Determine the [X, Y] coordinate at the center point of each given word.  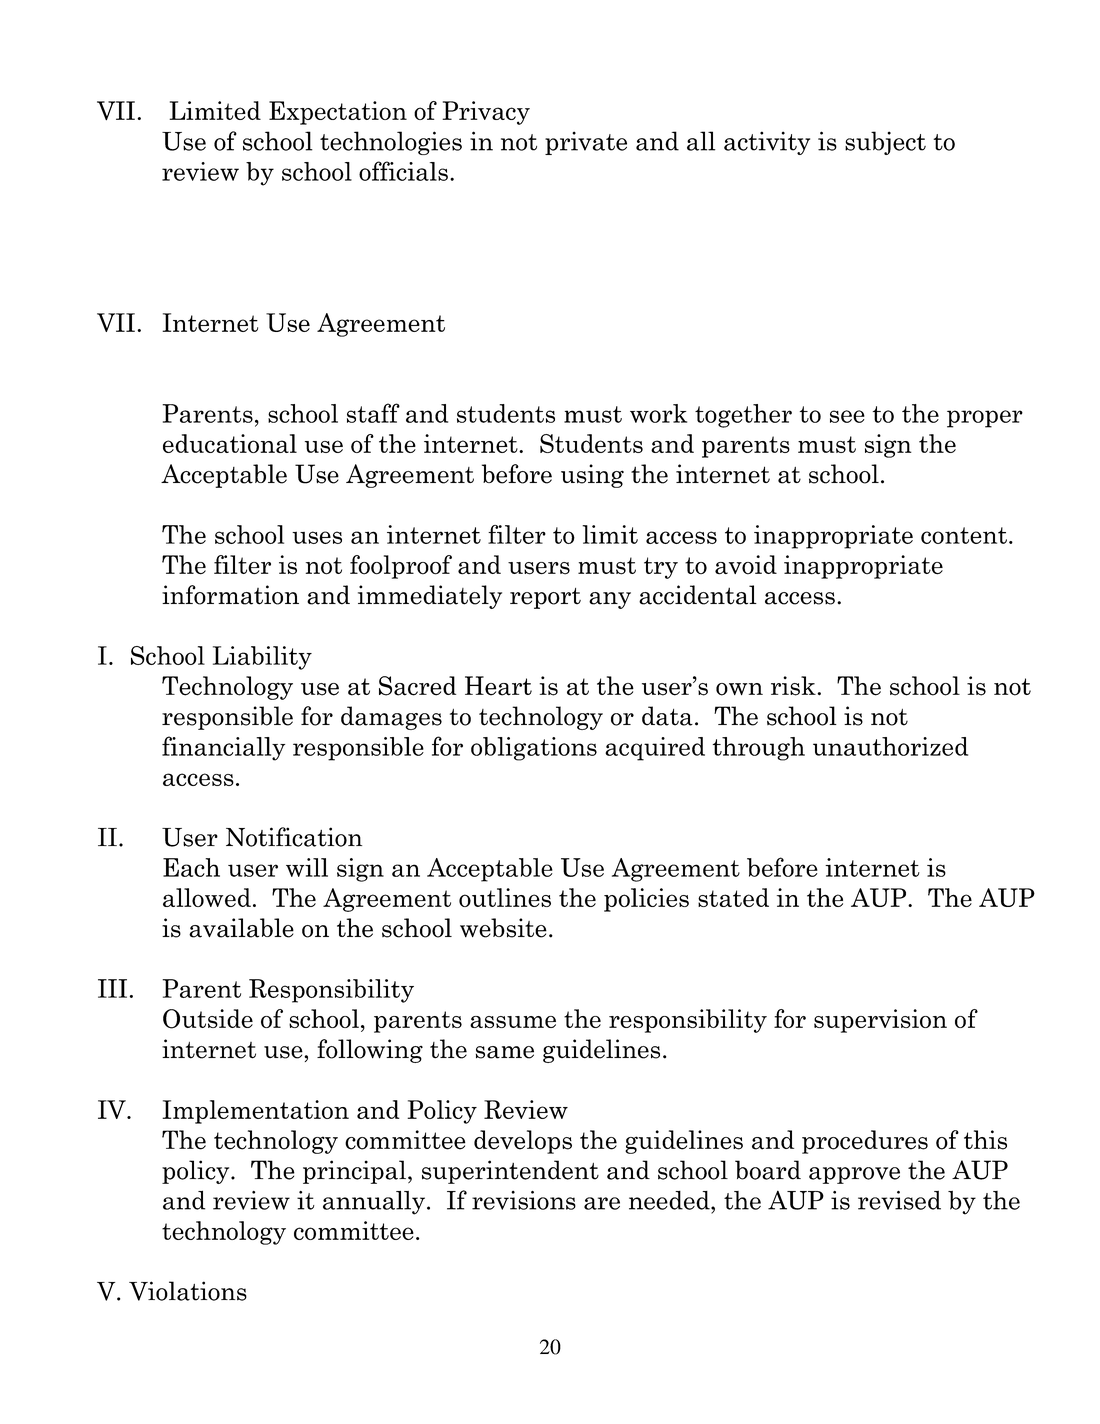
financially [223, 748]
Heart [498, 686]
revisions [524, 1200]
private [586, 143]
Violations [188, 1291]
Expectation [338, 113]
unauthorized [890, 746]
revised [899, 1200]
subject [885, 143]
